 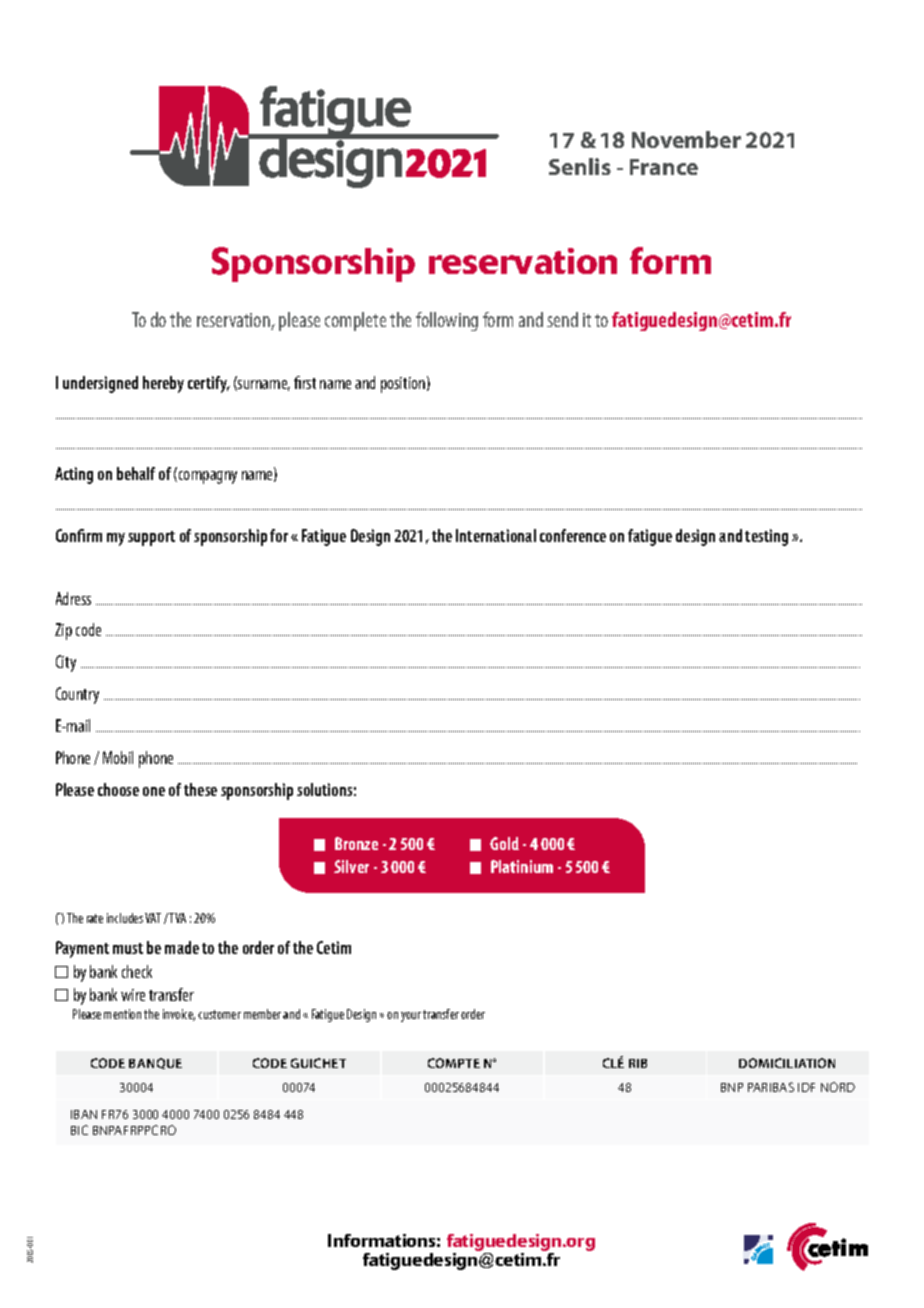 What do you see at coordinates (504, 843) in the screenshot?
I see `Gold` at bounding box center [504, 843].
